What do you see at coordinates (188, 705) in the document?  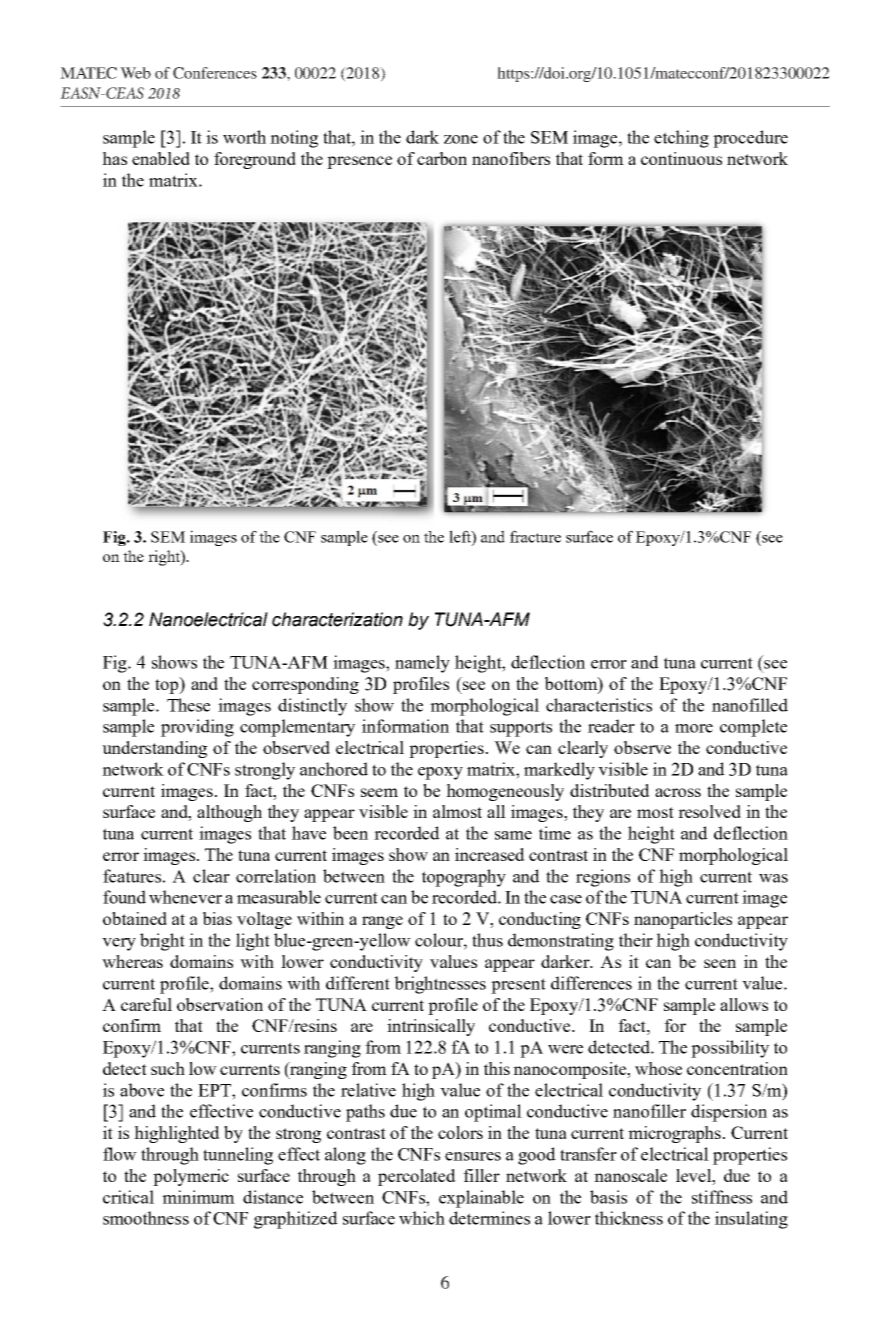 I see `These` at bounding box center [188, 705].
